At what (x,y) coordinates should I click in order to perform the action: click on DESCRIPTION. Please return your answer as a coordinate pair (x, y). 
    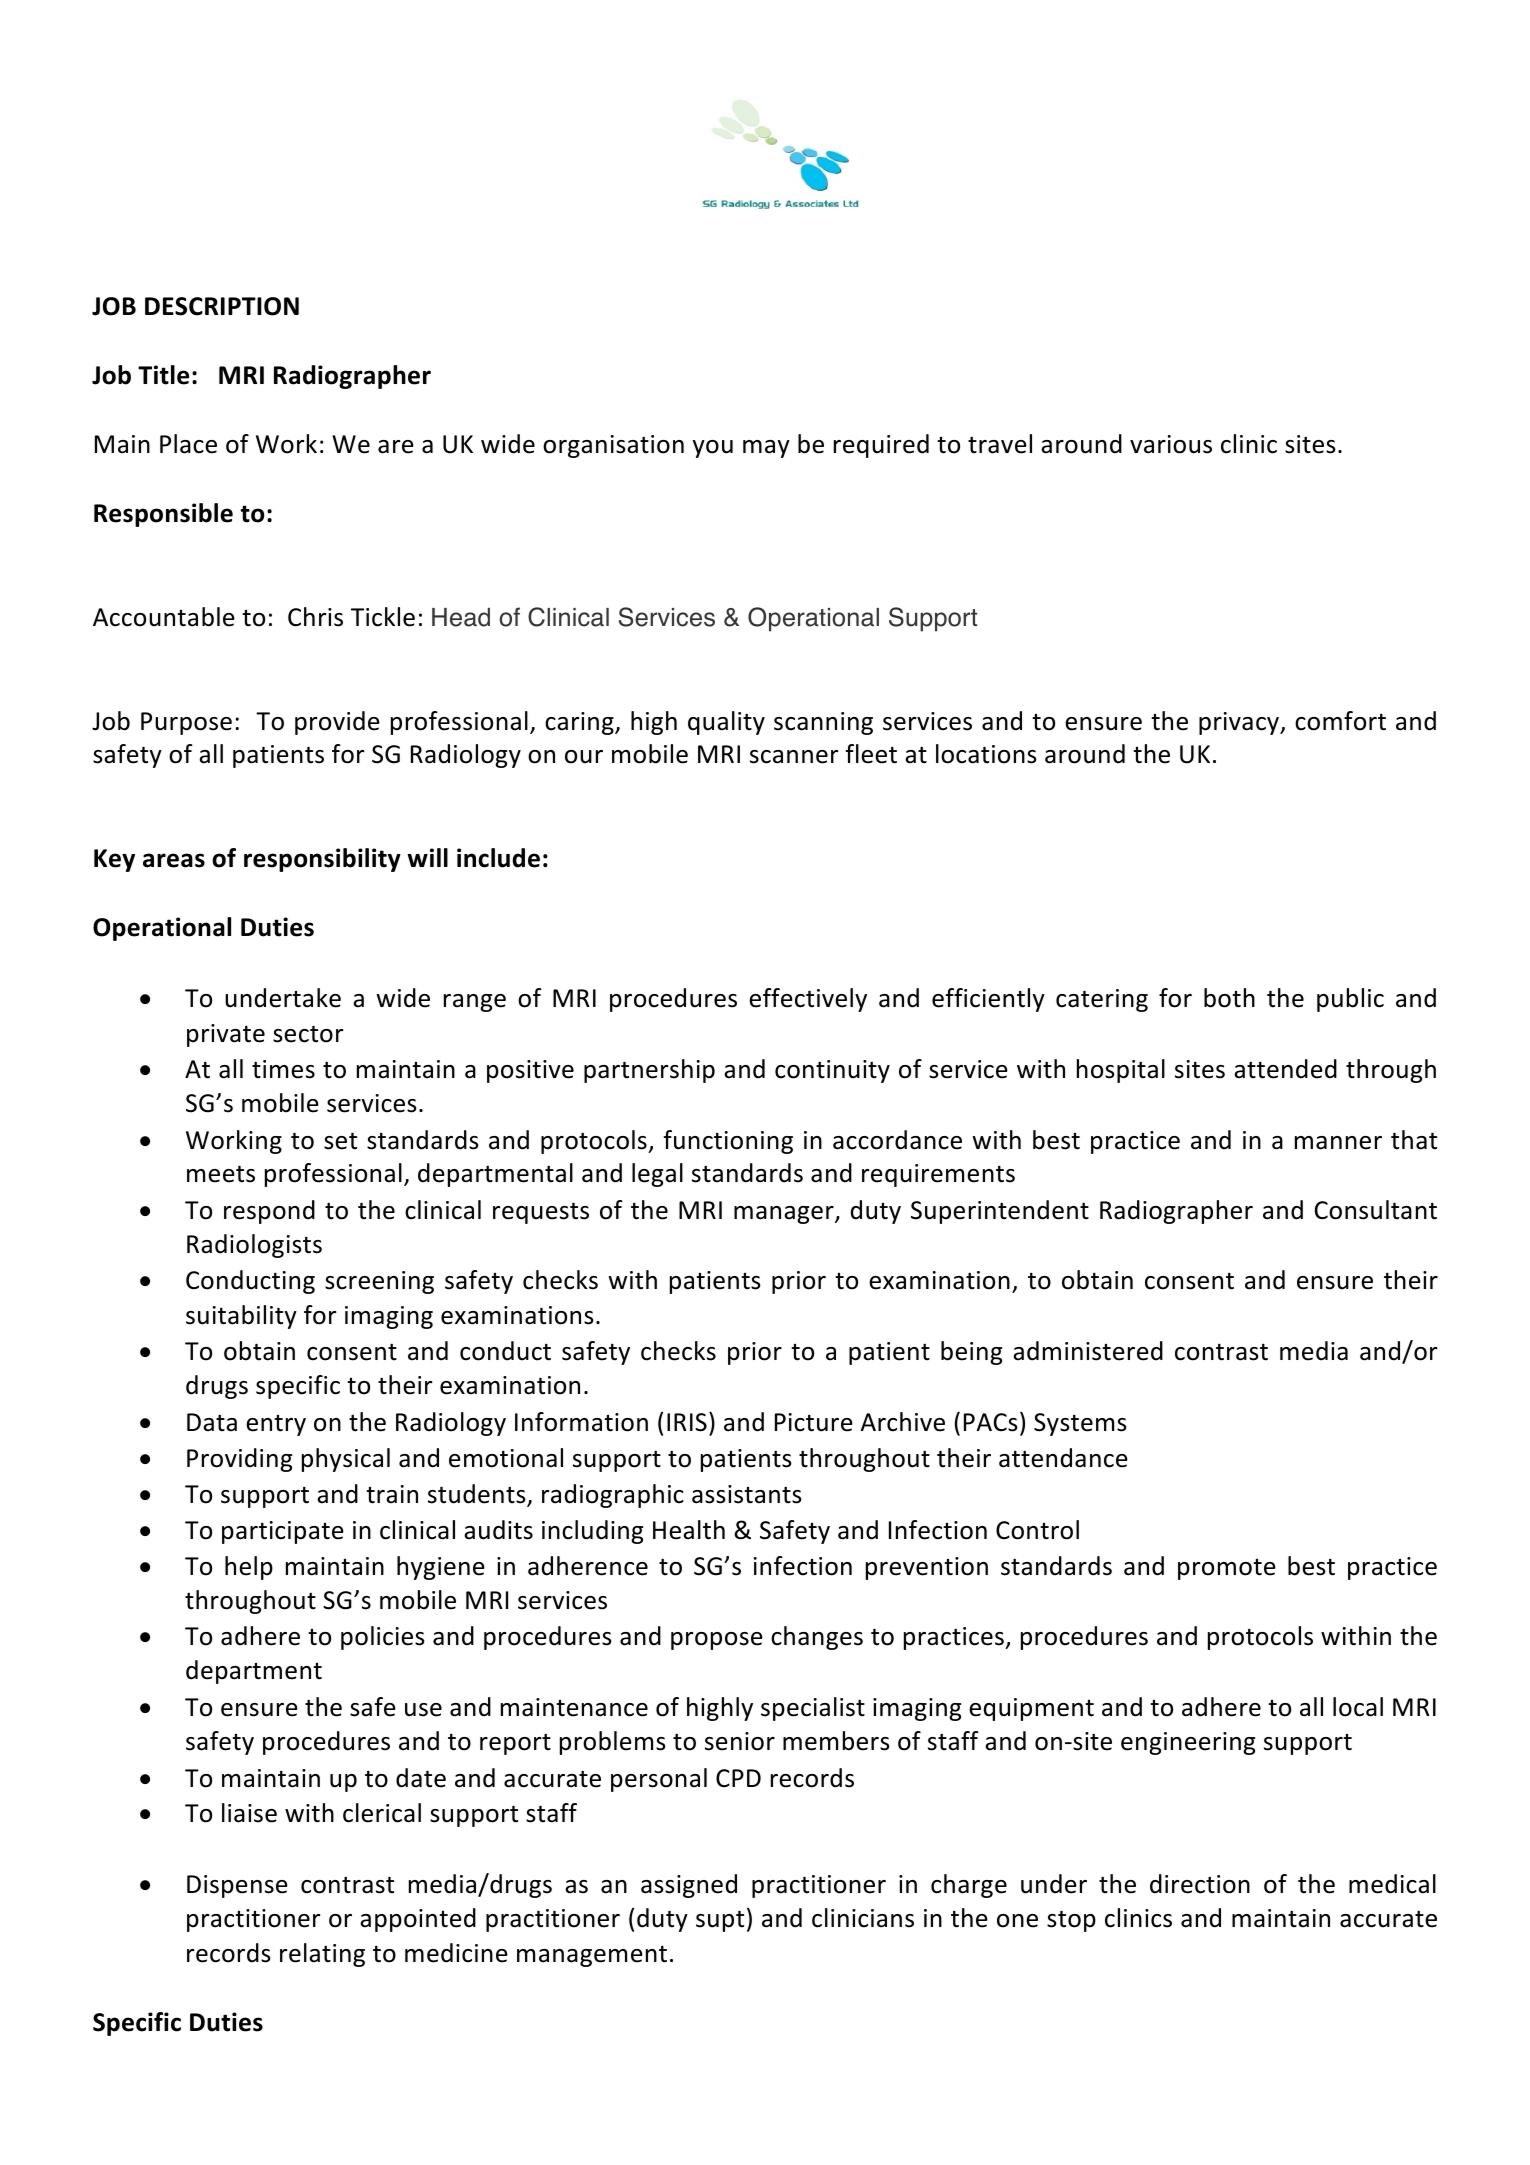
    Looking at the image, I should click on (222, 306).
